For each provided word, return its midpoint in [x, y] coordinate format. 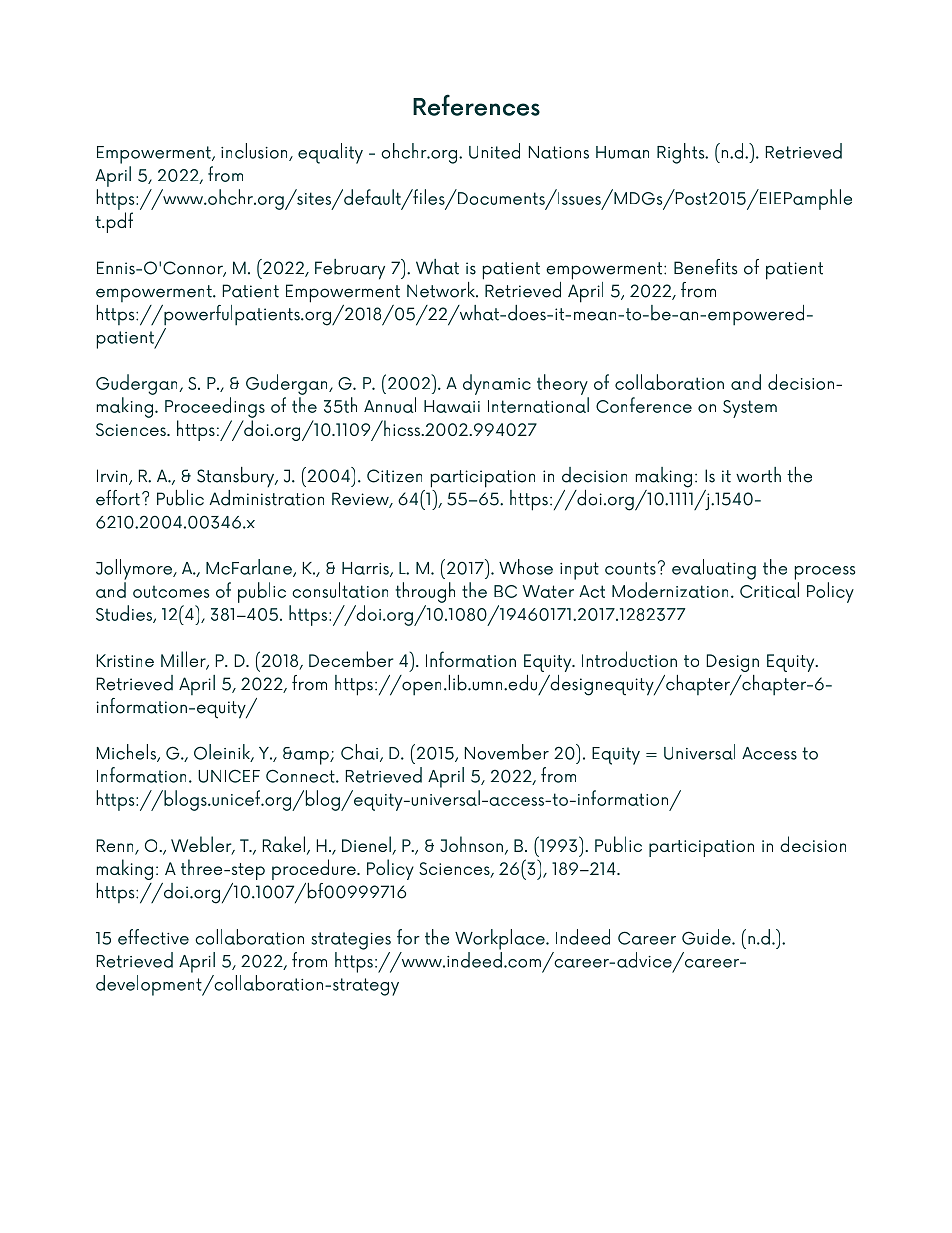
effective [153, 937]
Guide [707, 937]
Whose [526, 567]
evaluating [714, 569]
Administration [266, 498]
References [476, 105]
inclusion [255, 152]
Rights [682, 153]
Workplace [501, 939]
